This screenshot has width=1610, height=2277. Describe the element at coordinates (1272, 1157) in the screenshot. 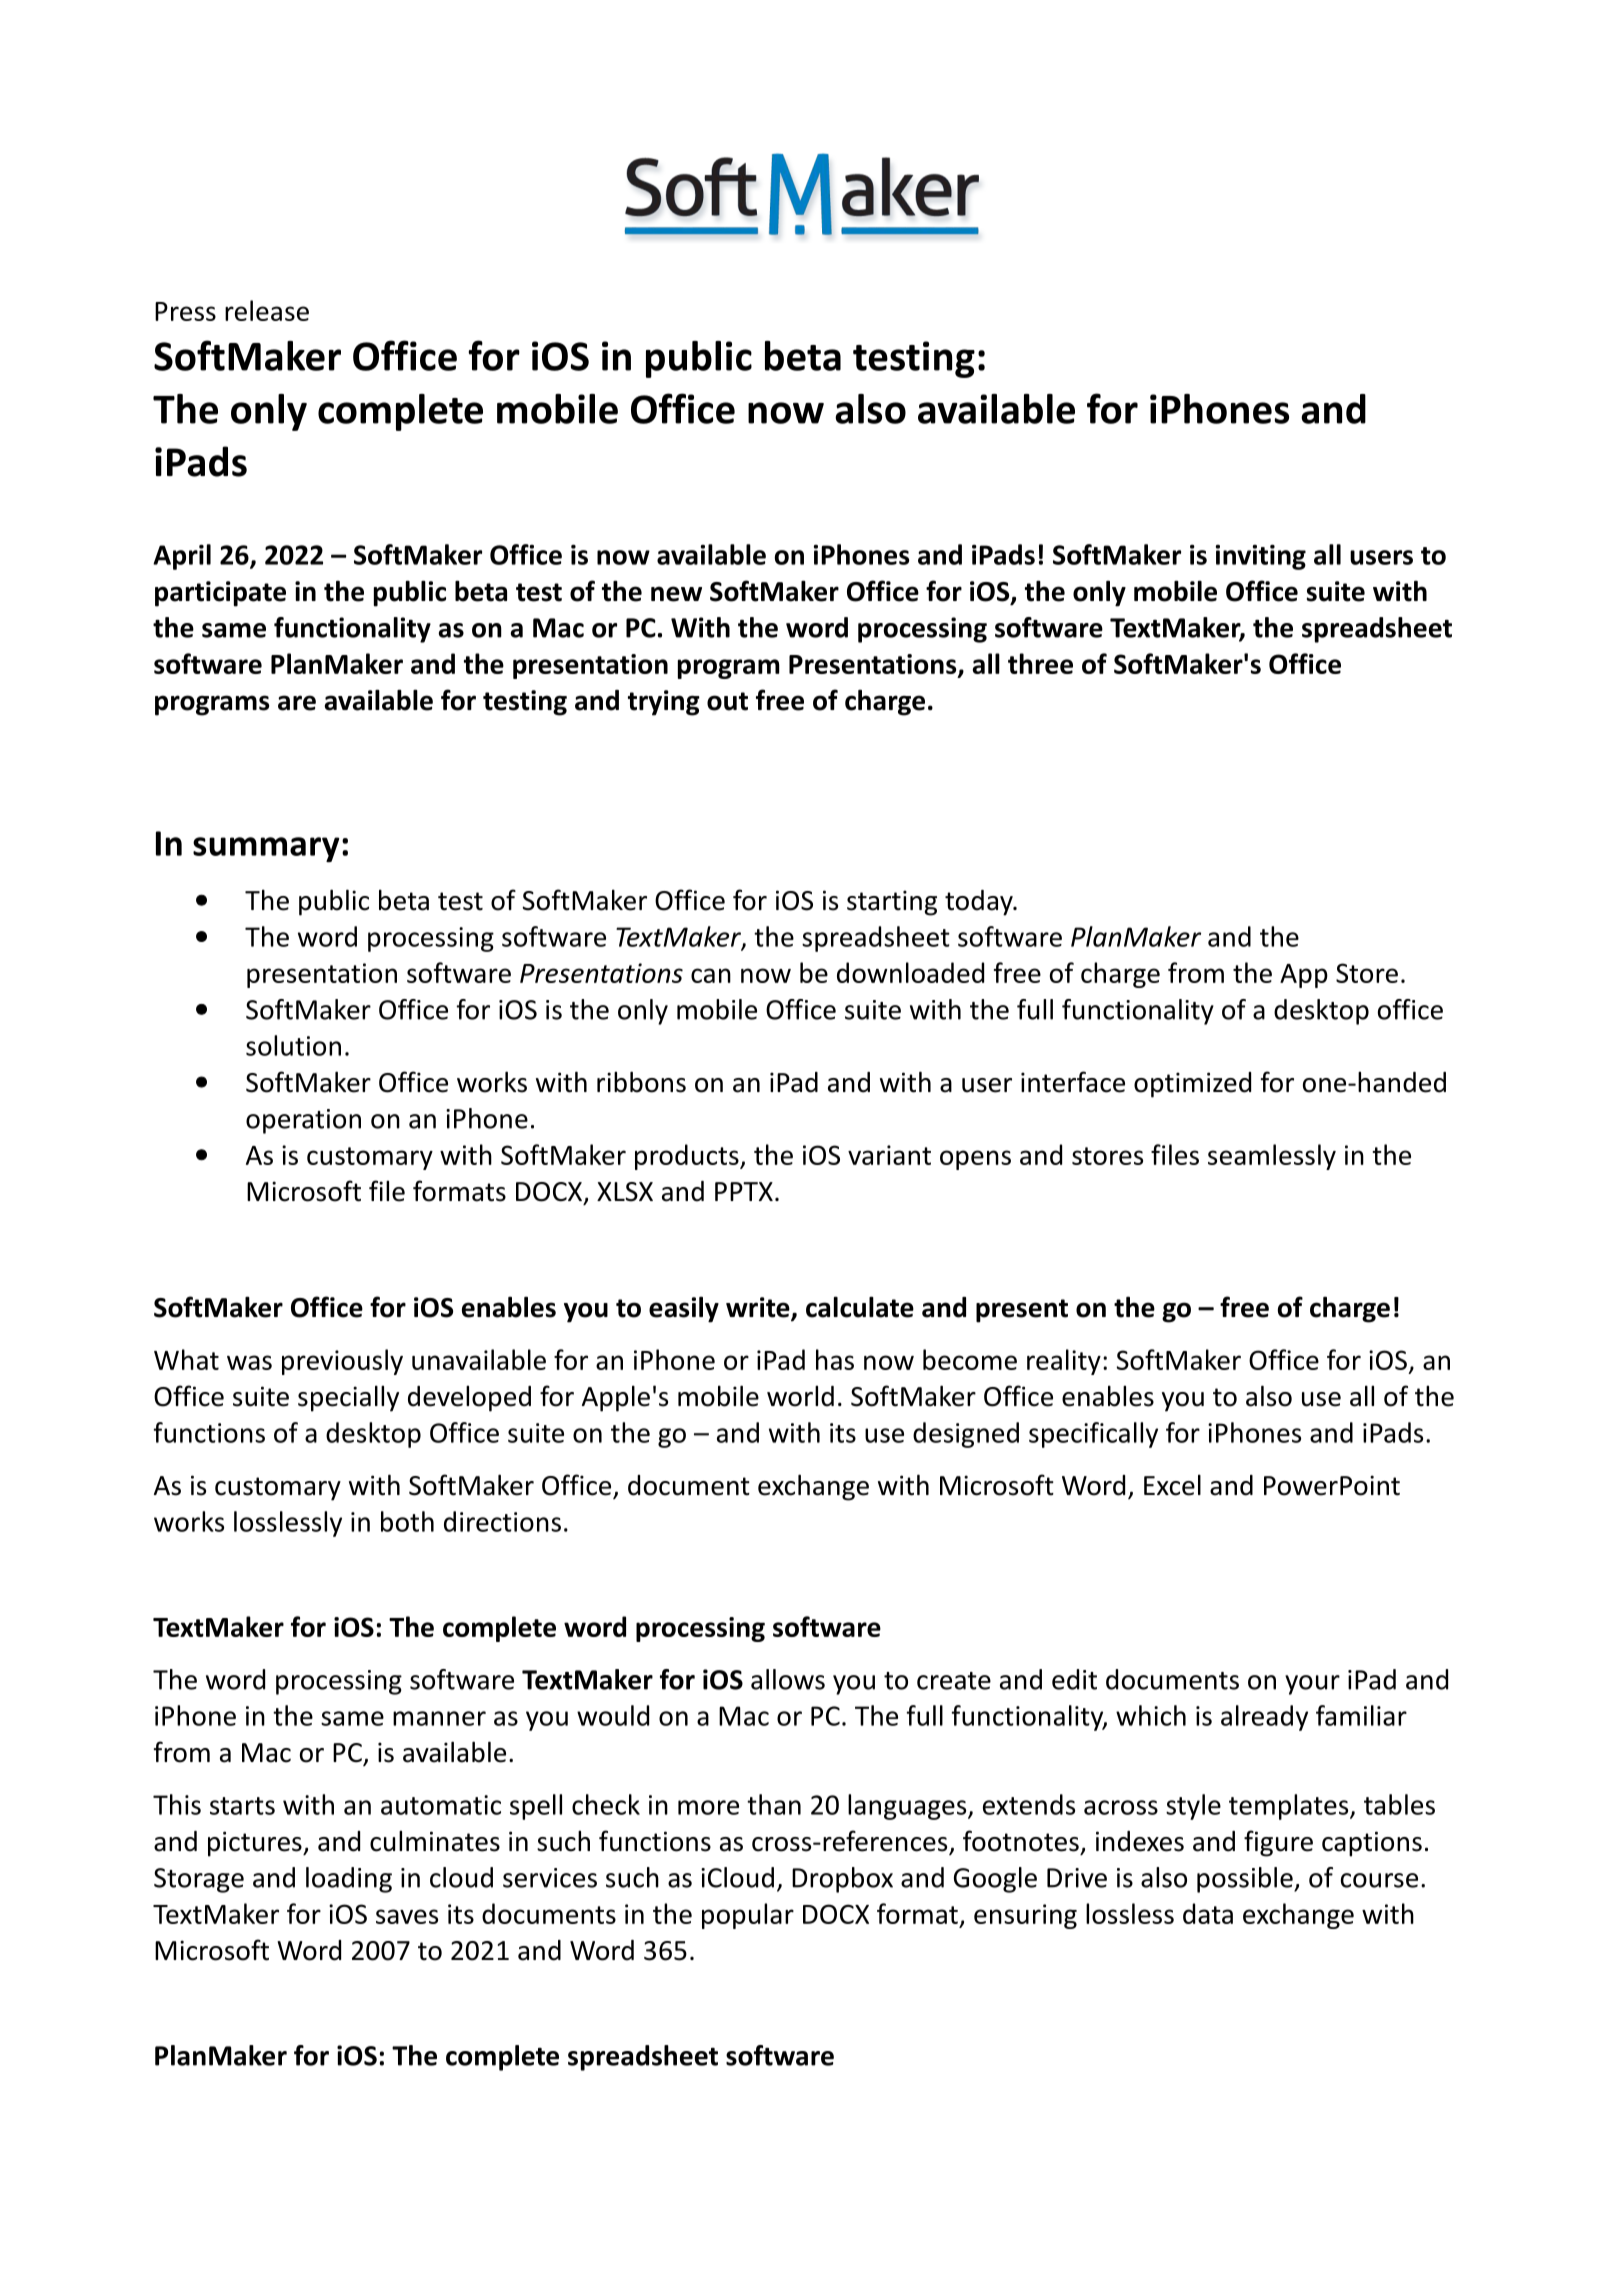

I see `seamlessly` at that location.
